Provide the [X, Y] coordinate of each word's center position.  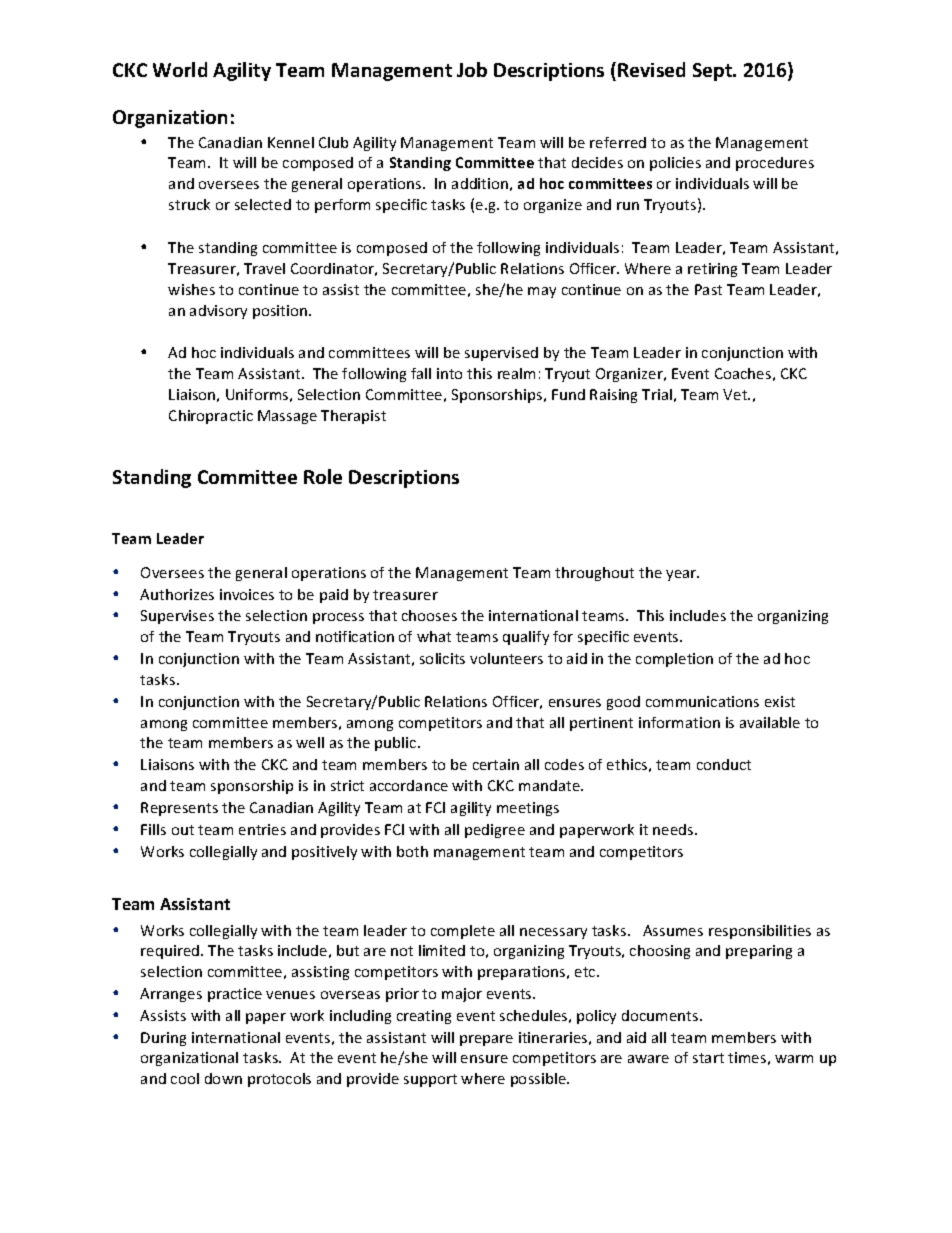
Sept [714, 72]
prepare [486, 1040]
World [180, 69]
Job [472, 69]
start [708, 1058]
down [223, 1078]
